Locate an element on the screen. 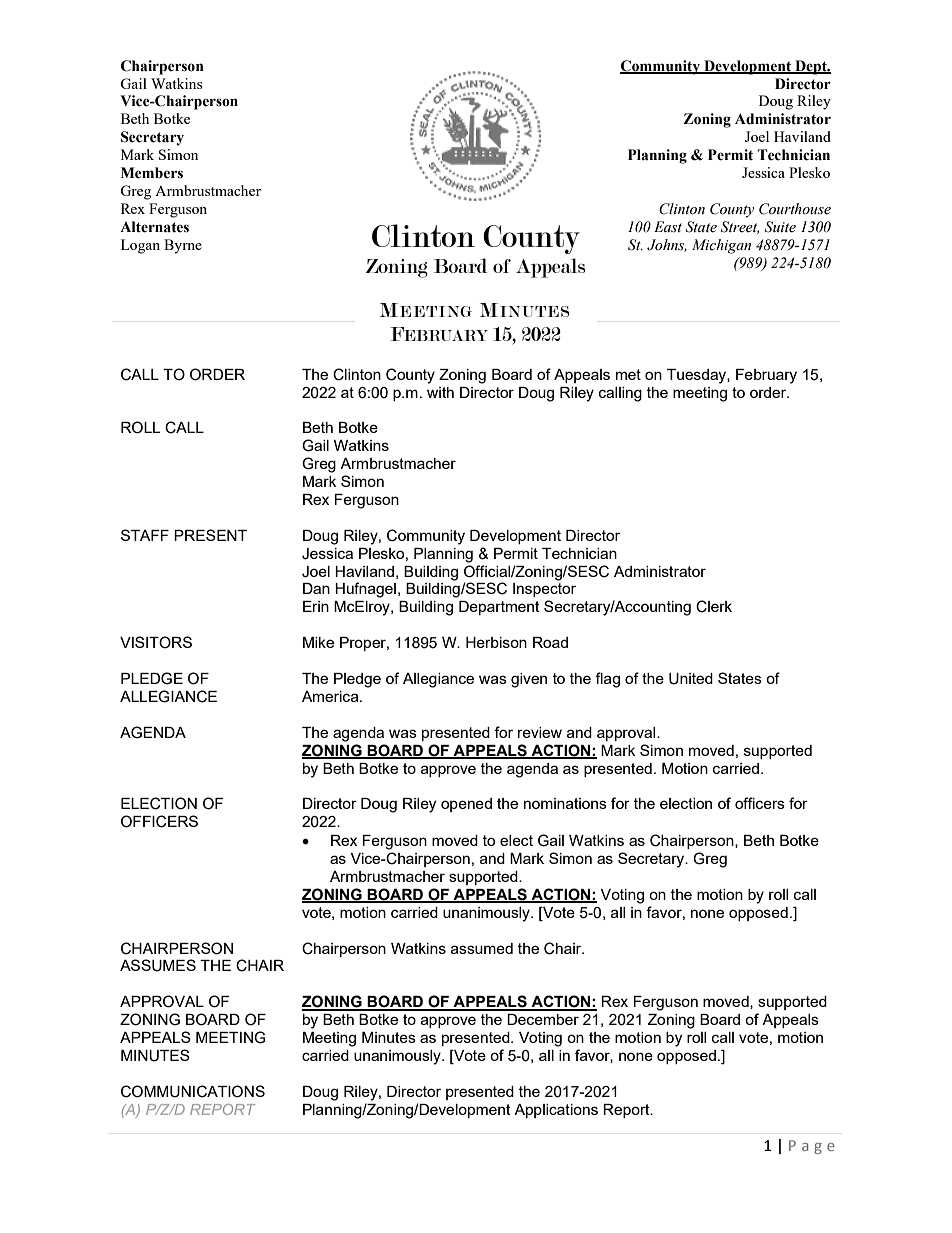 The height and width of the screenshot is (1233, 952). United is located at coordinates (691, 679).
